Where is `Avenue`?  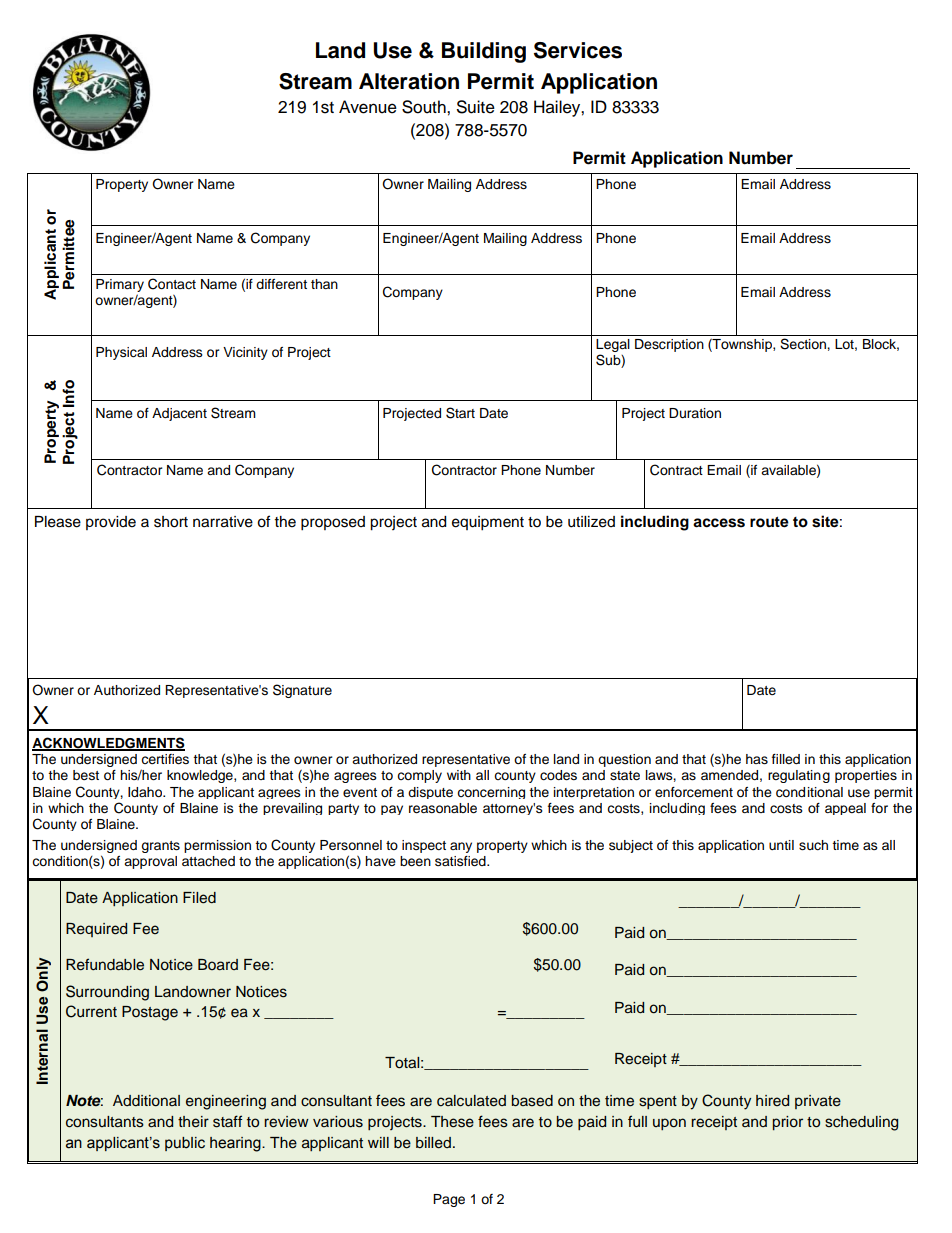
Avenue is located at coordinates (368, 107).
